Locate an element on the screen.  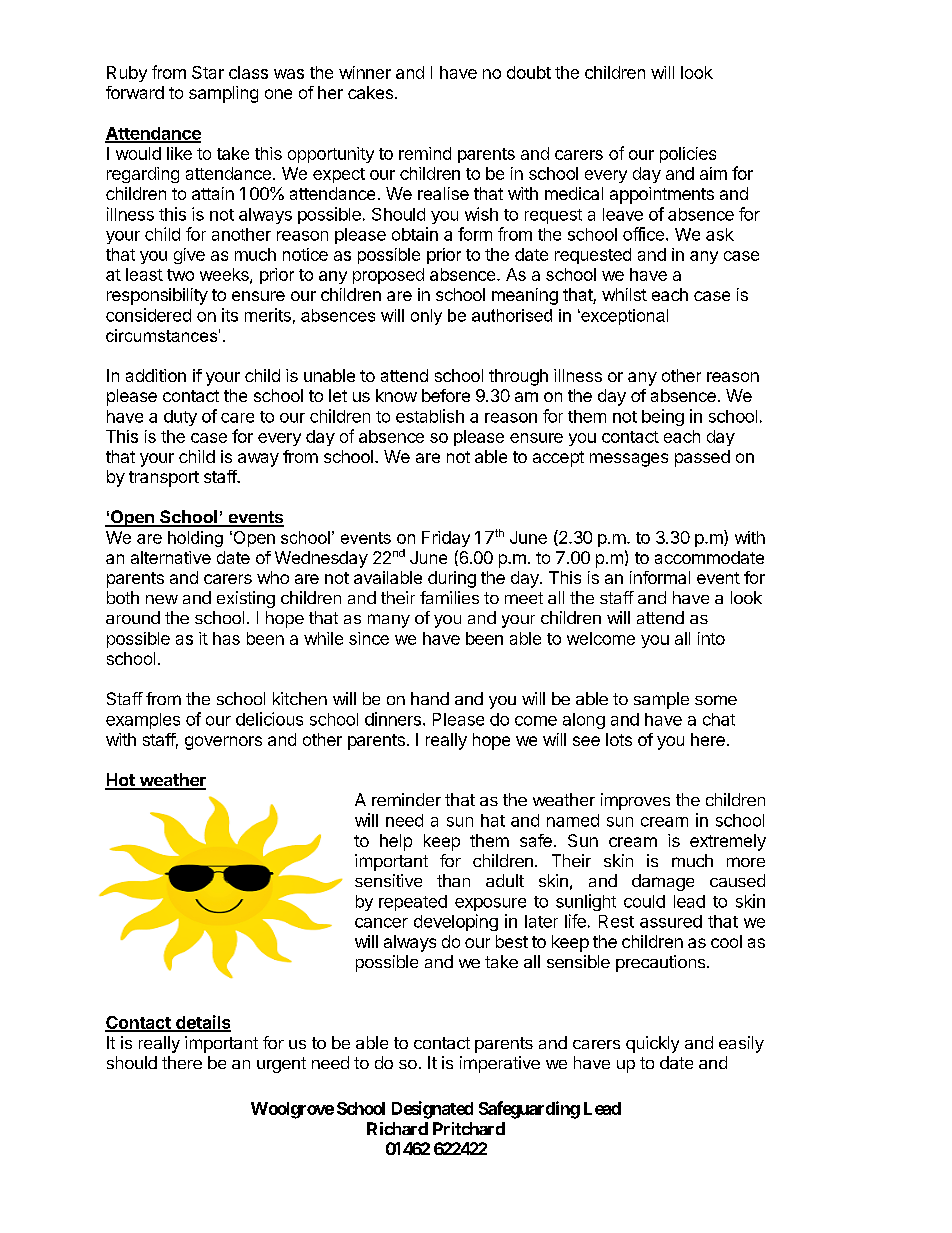
new is located at coordinates (162, 599).
